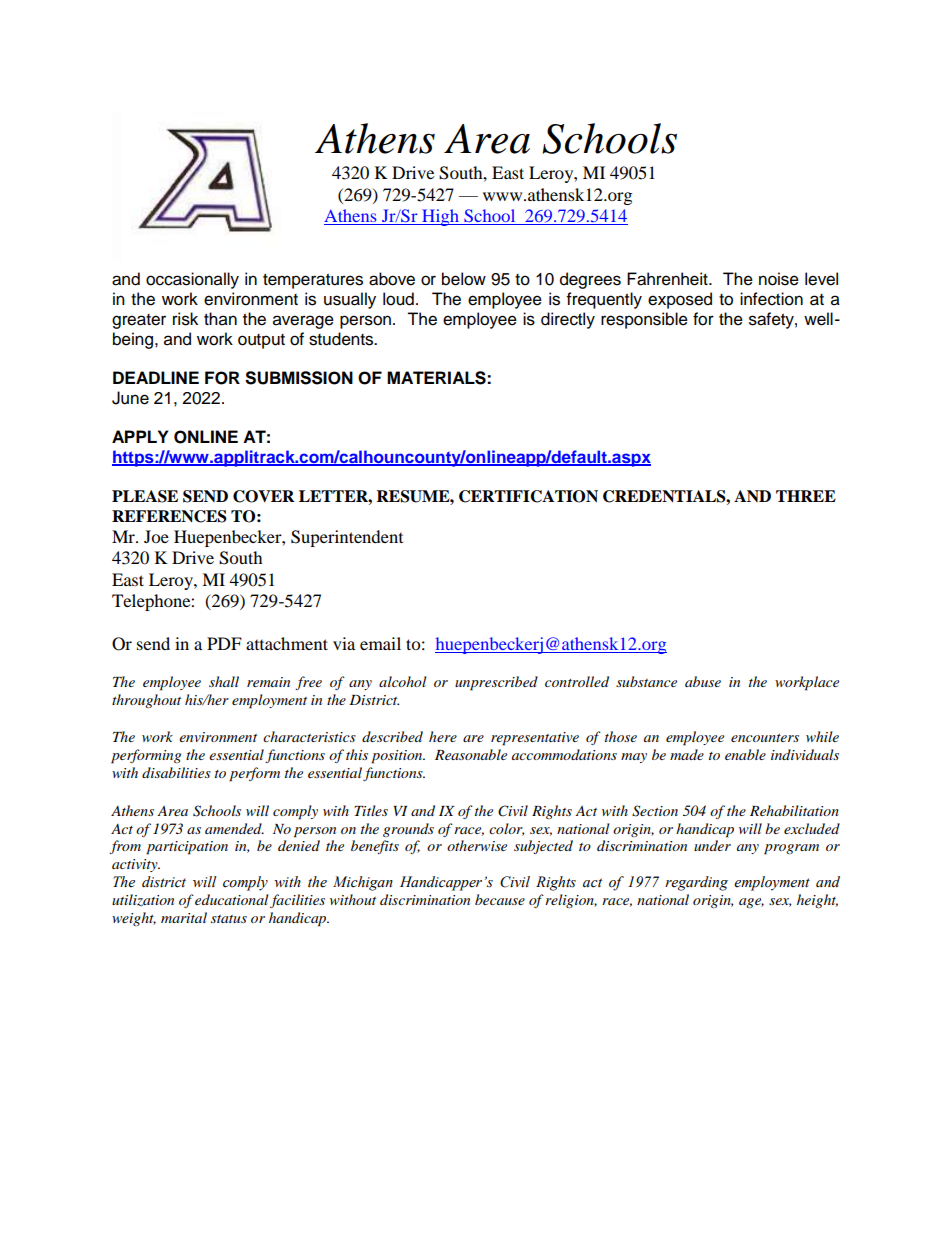 This document has width=952, height=1233. Describe the element at coordinates (224, 643) in the document. I see `PDF` at that location.
